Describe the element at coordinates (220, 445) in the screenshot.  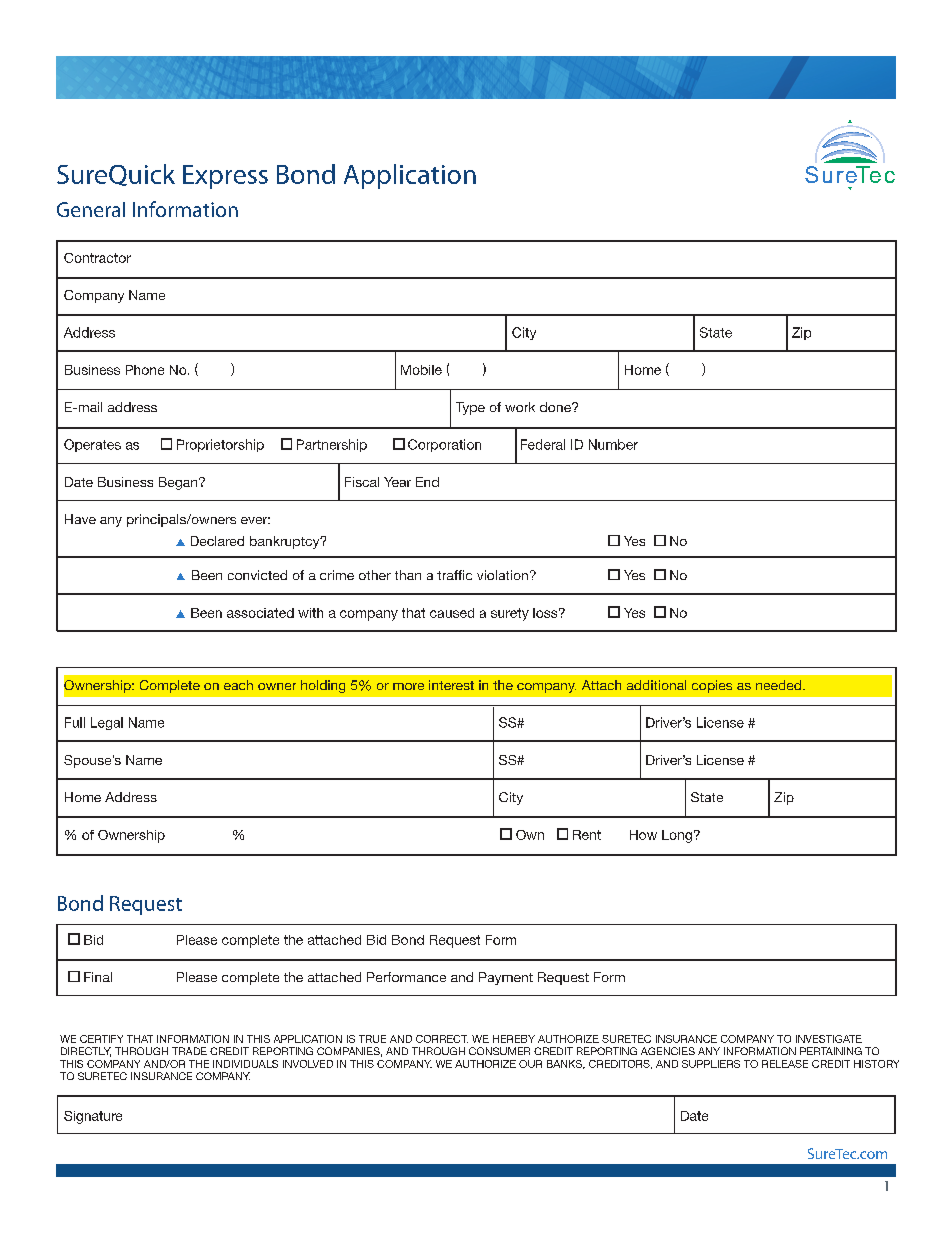
I see `Proprietorship` at that location.
